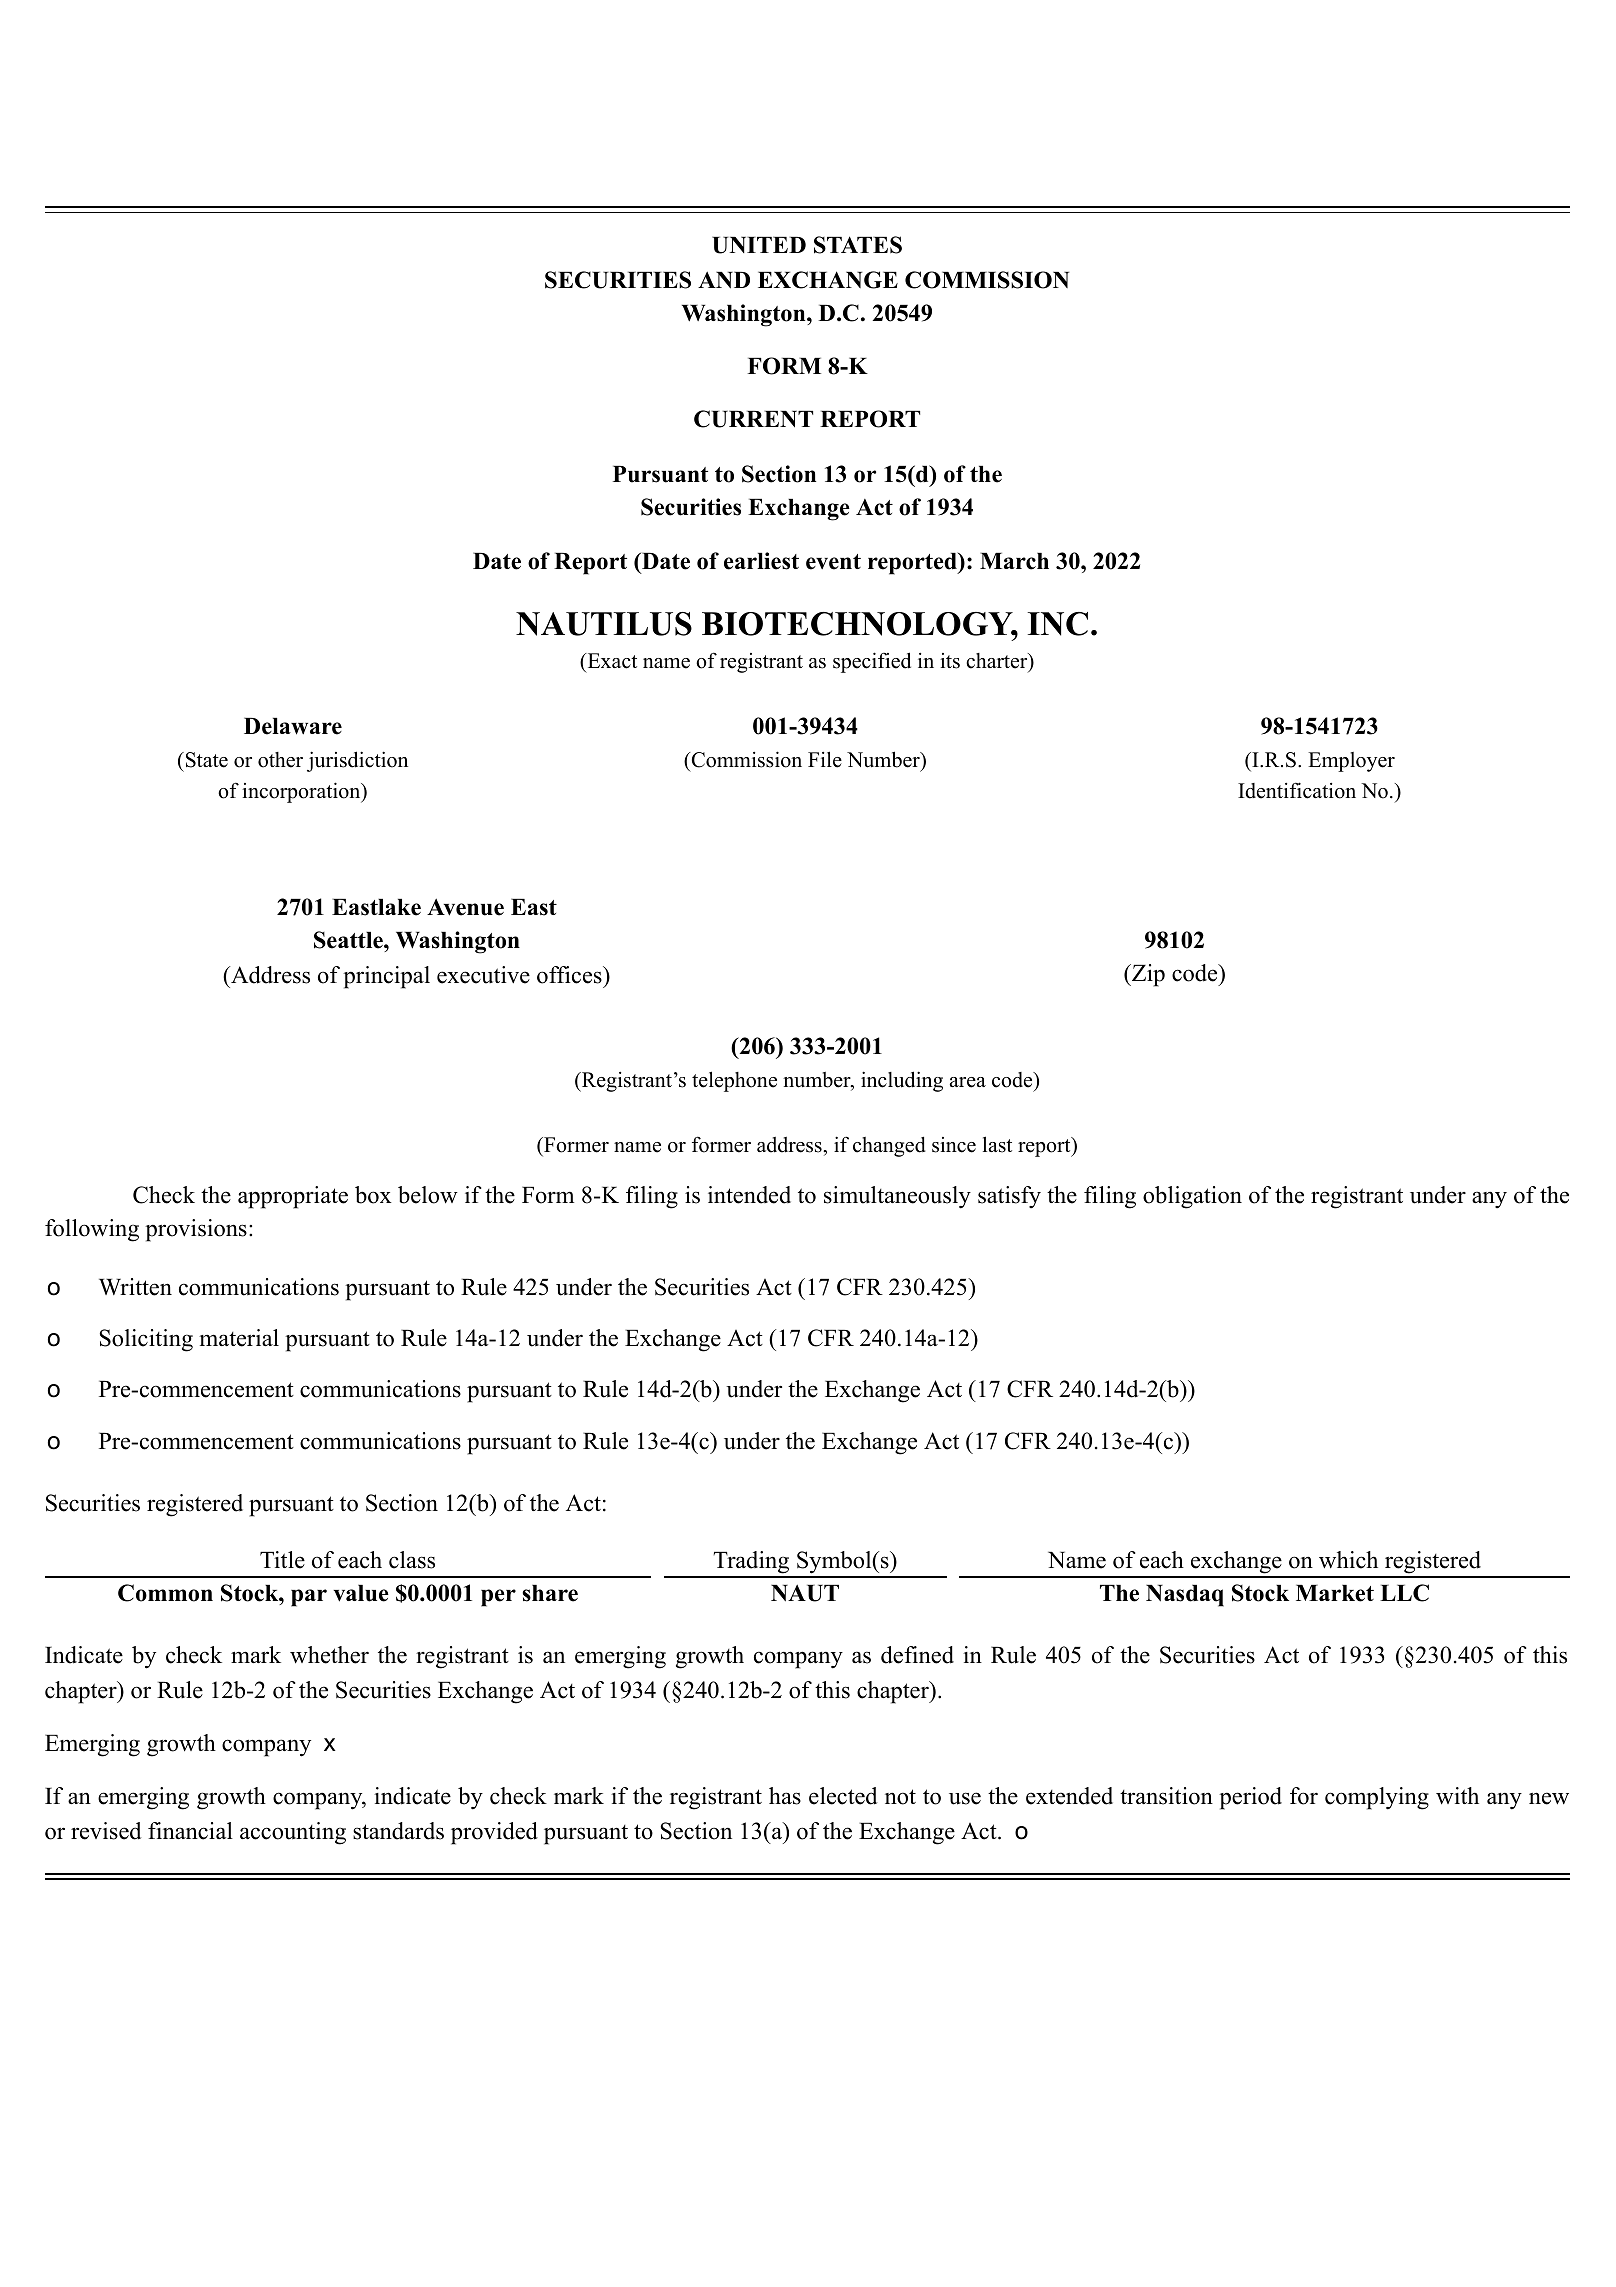 Image resolution: width=1616 pixels, height=2287 pixels. Describe the element at coordinates (759, 245) in the screenshot. I see `UNITED` at that location.
